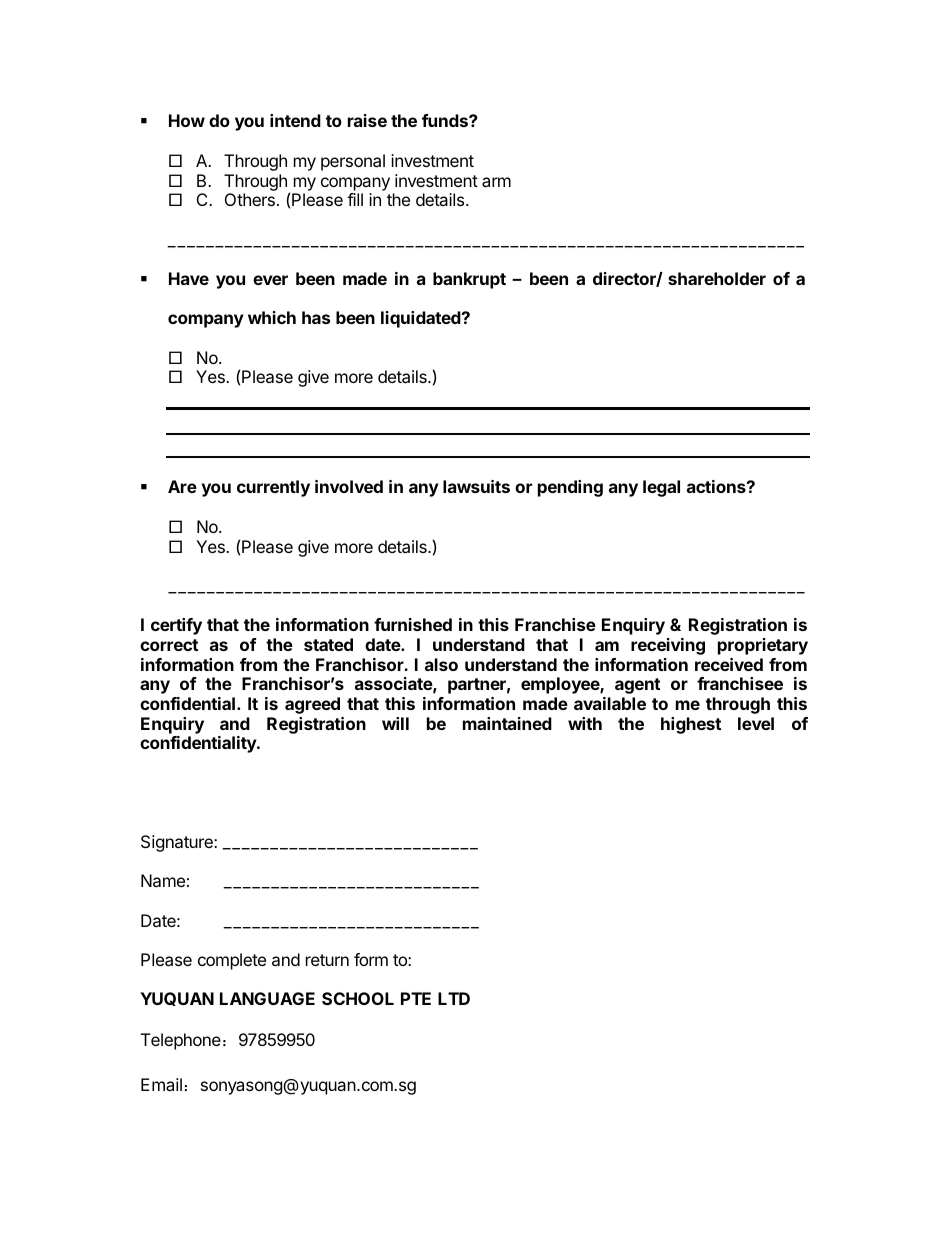  Describe the element at coordinates (717, 278) in the image. I see `shareholder` at that location.
